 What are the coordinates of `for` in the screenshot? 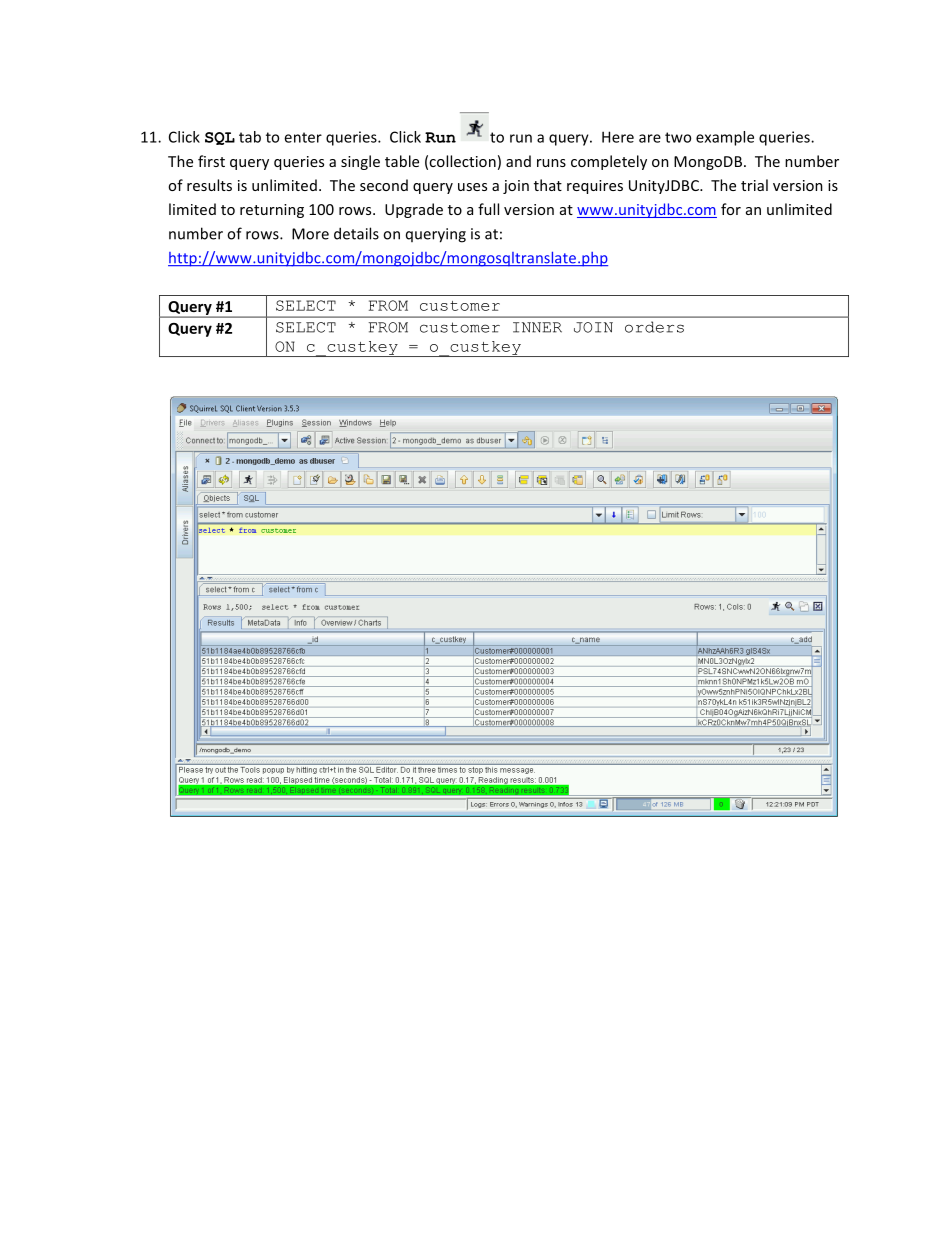 It's located at (731, 209).
